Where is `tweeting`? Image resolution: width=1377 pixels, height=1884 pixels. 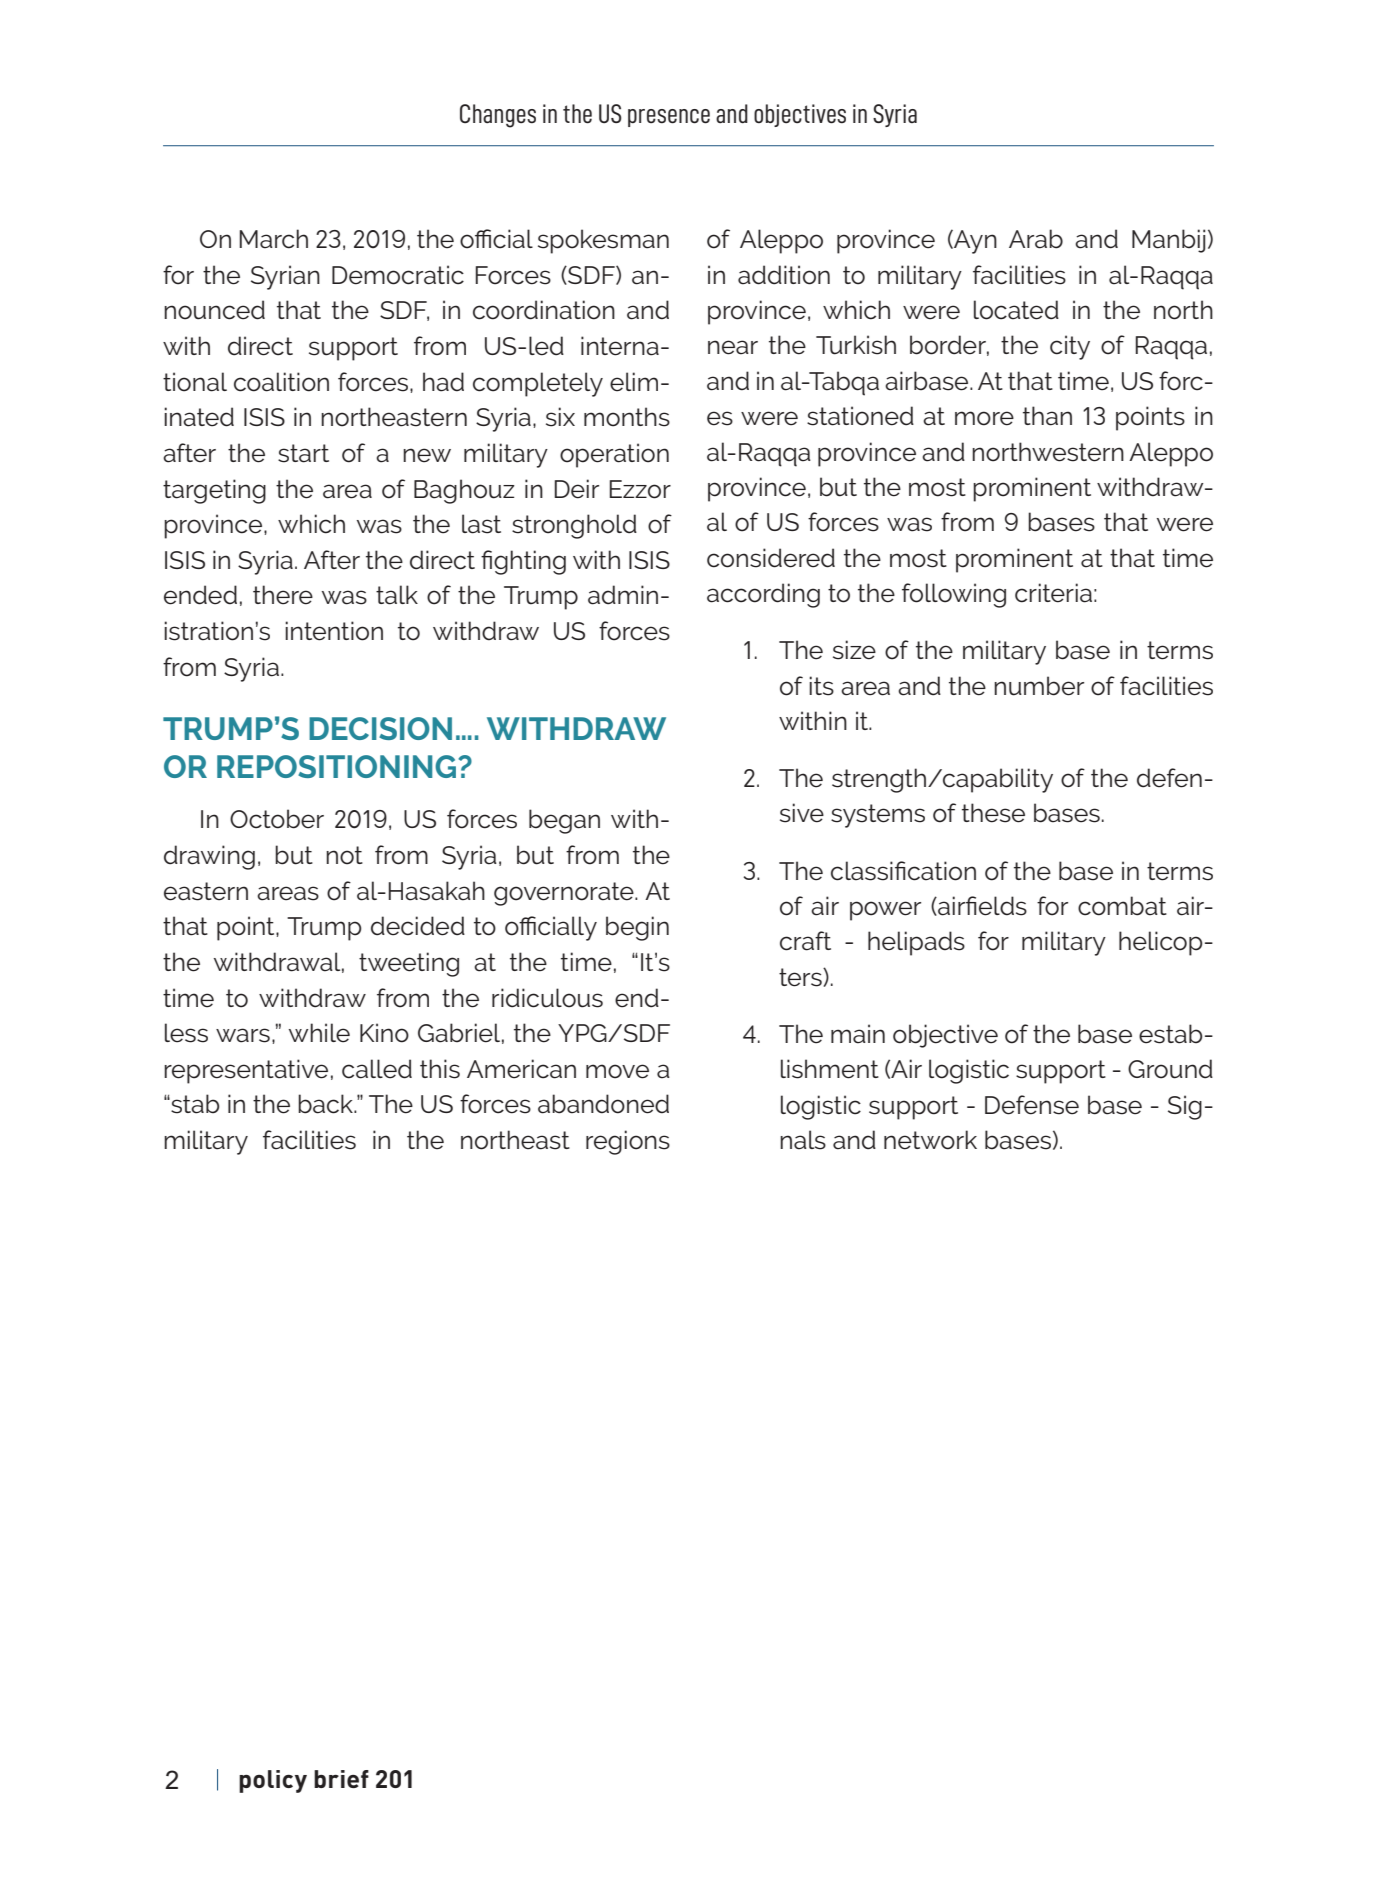
tweeting is located at coordinates (409, 964).
